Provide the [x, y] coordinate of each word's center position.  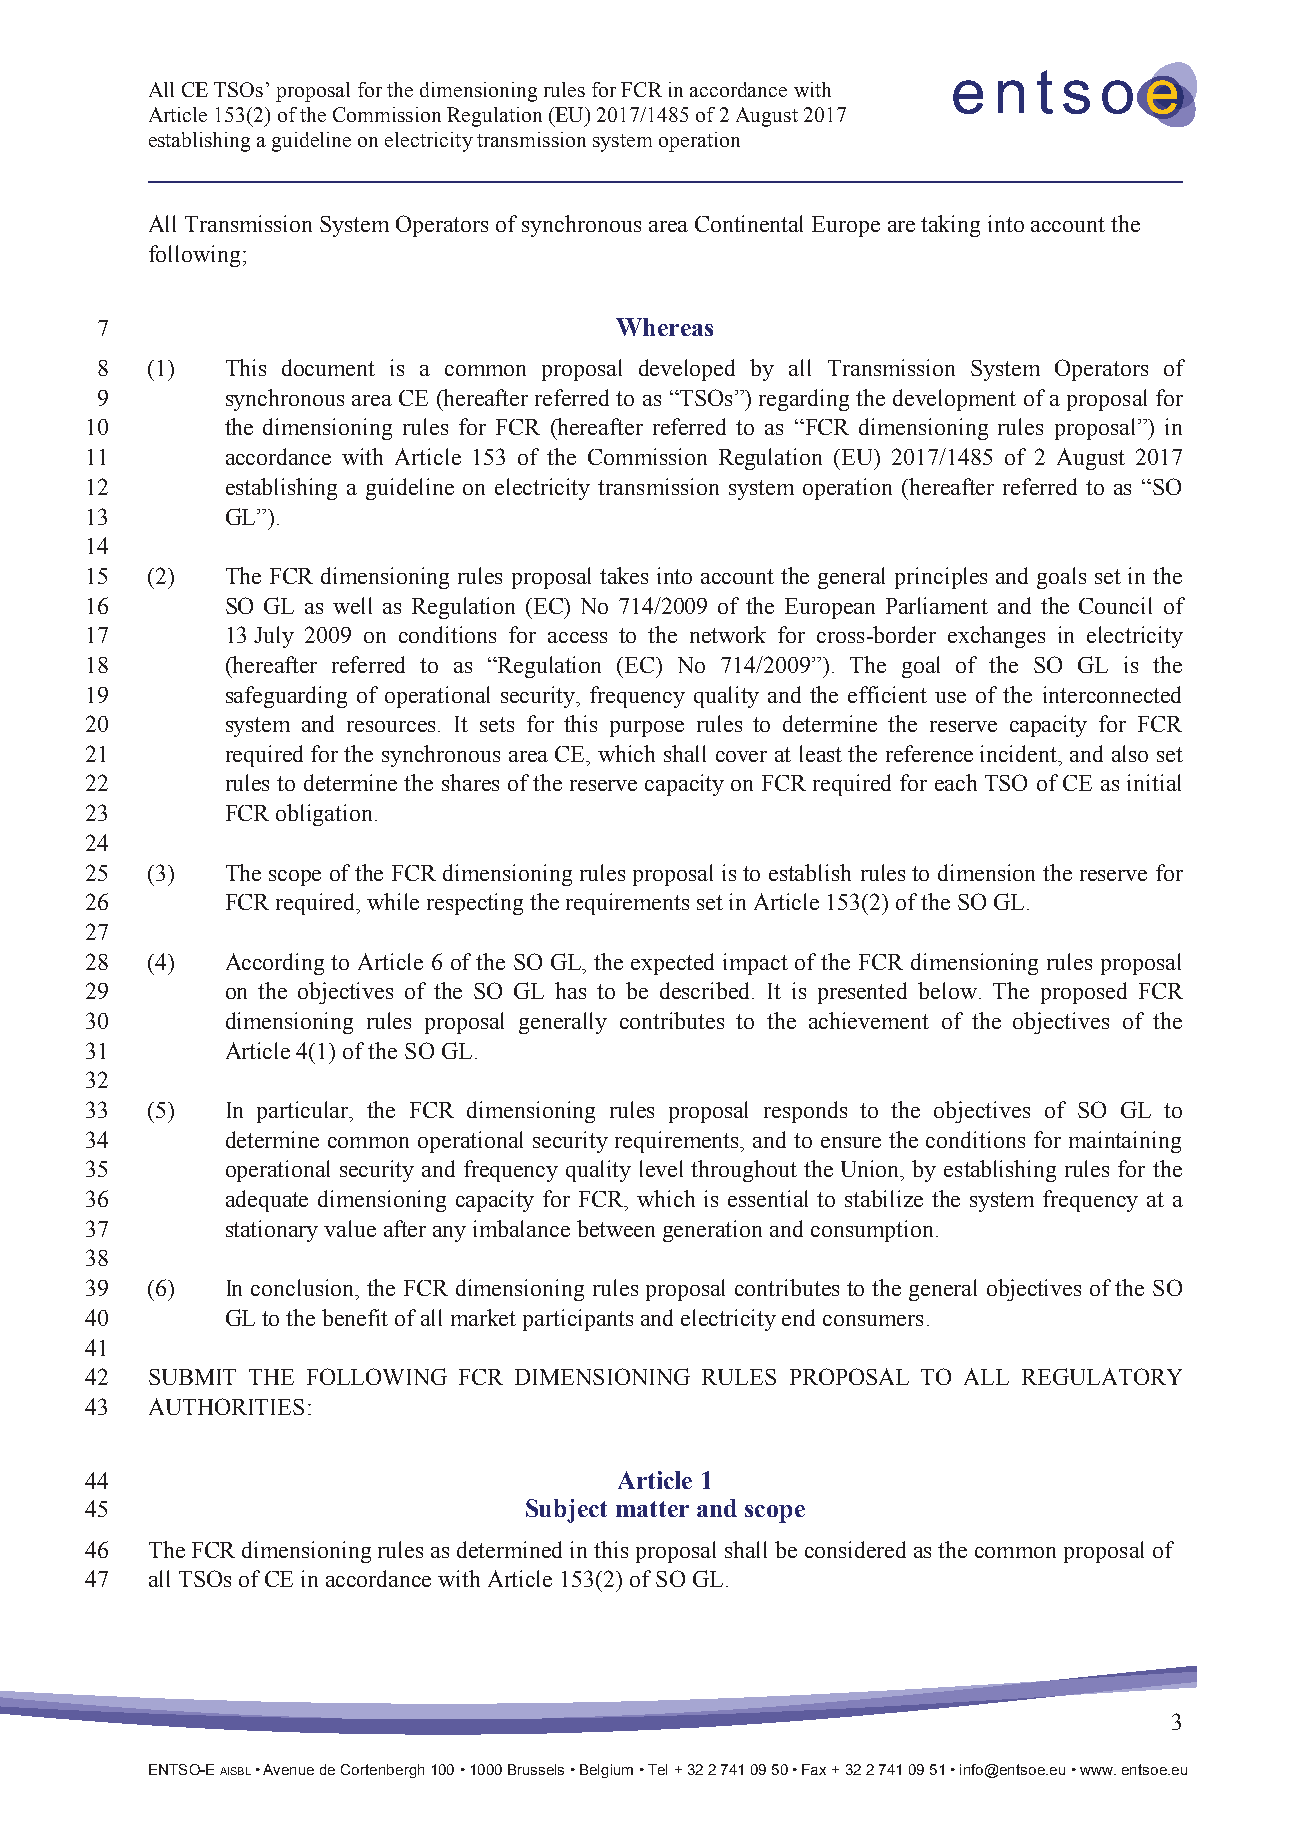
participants [578, 1320]
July [274, 637]
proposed [1084, 993]
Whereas [664, 327]
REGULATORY [1102, 1376]
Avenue [288, 1769]
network [728, 634]
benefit [355, 1317]
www [1098, 1771]
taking [950, 226]
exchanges [996, 637]
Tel [657, 1769]
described [706, 990]
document [328, 367]
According [275, 964]
